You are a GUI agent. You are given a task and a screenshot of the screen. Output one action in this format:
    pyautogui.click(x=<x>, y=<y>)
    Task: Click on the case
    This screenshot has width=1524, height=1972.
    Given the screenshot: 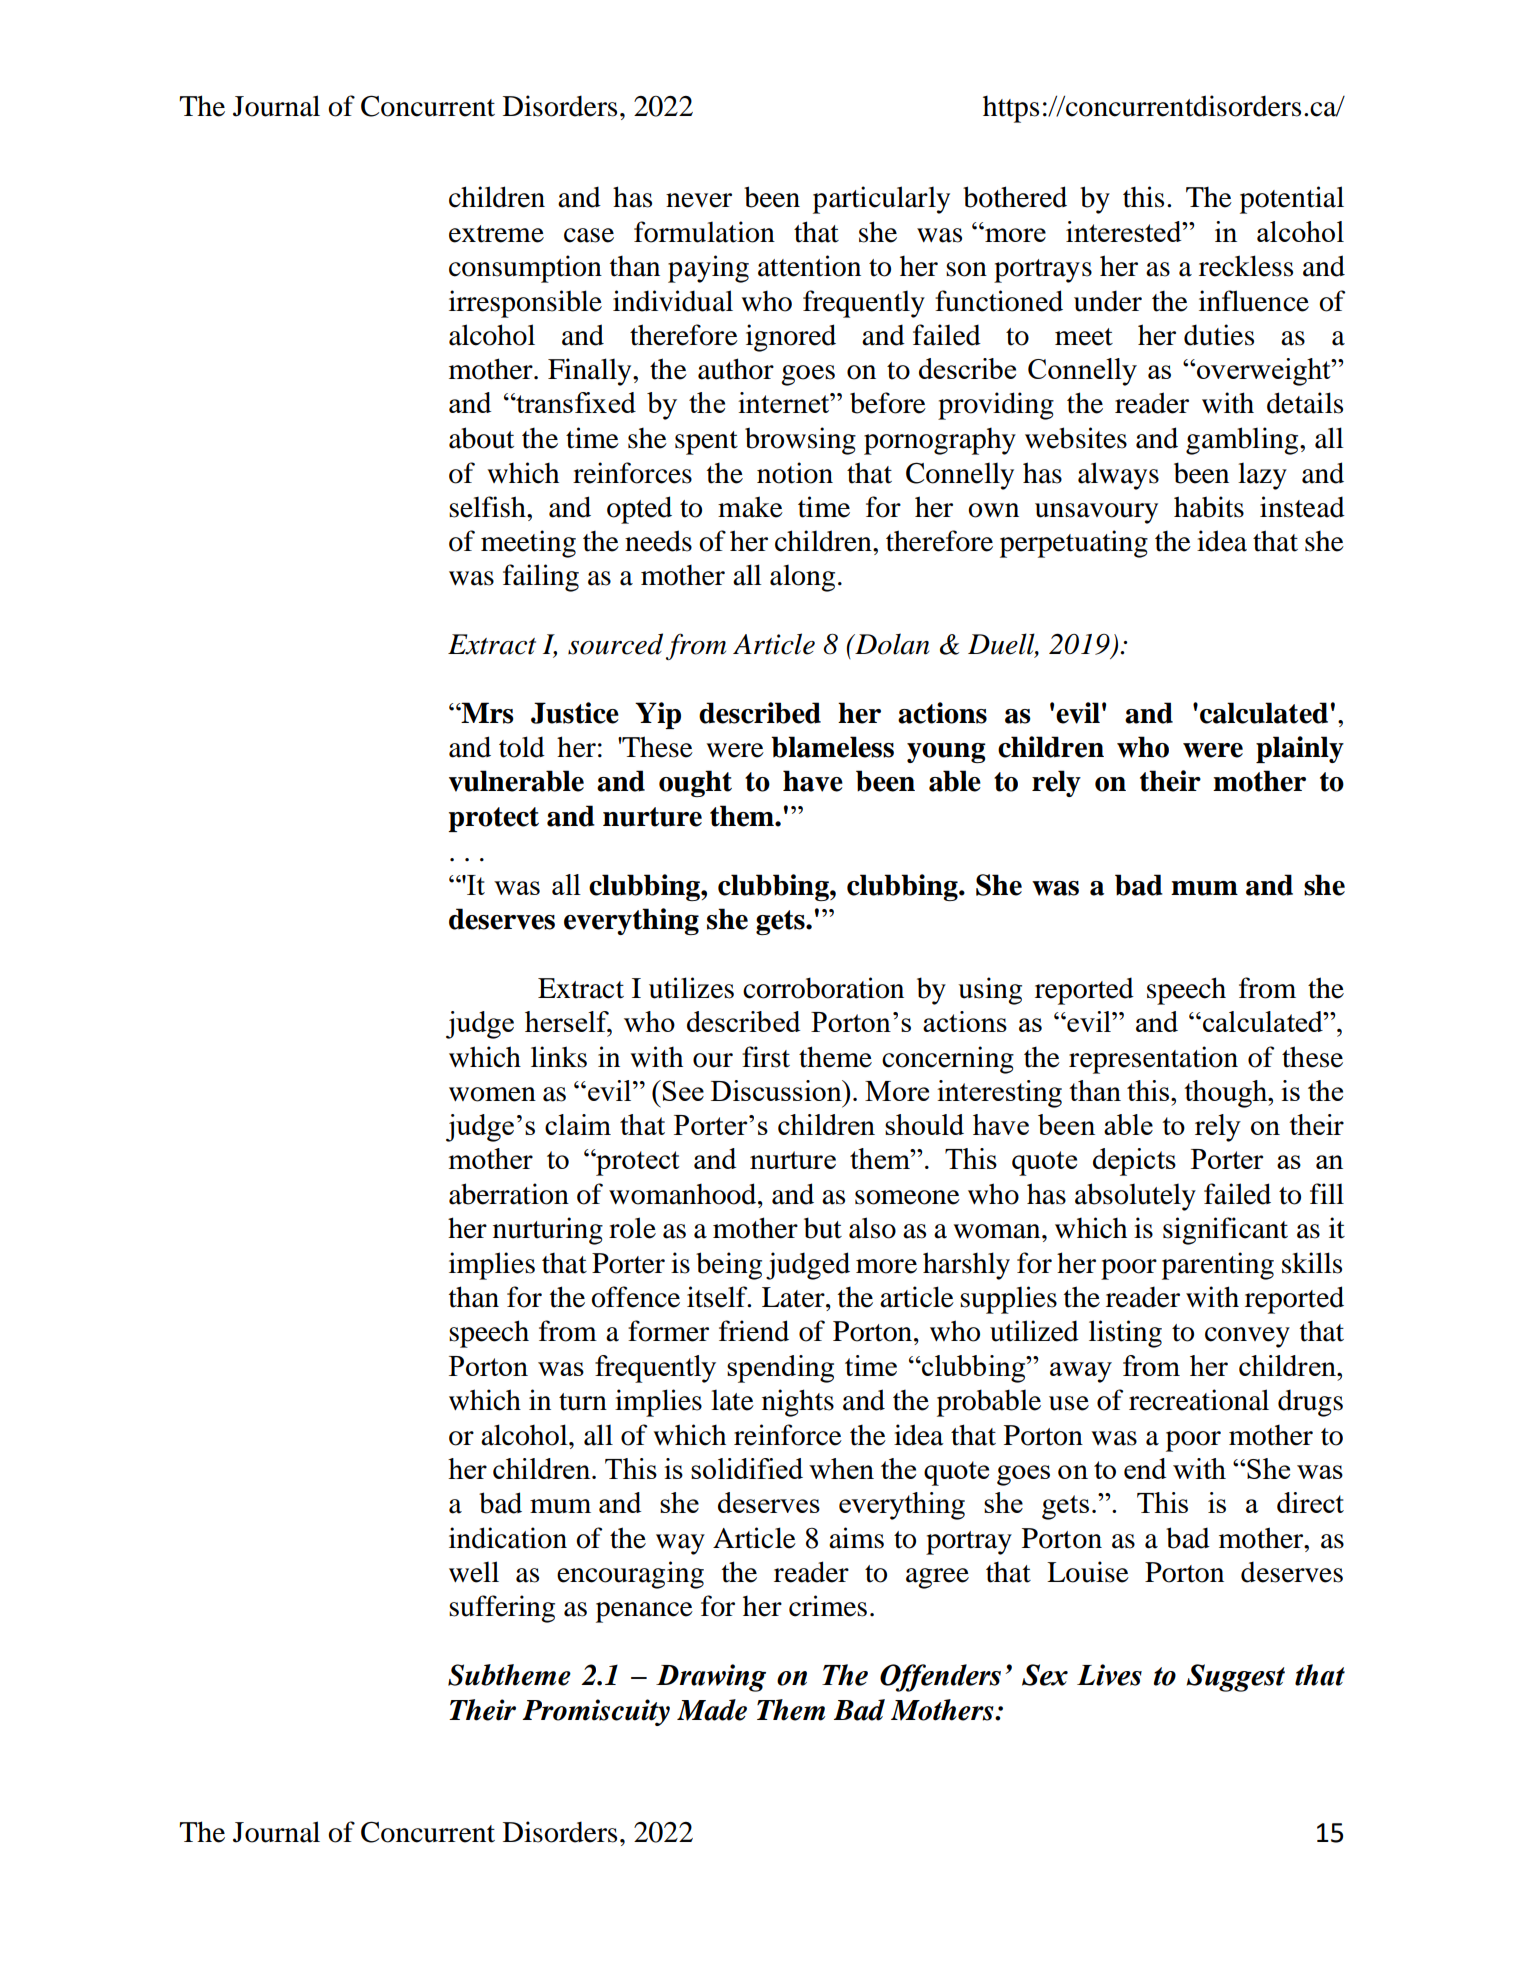 What is the action you would take?
    pyautogui.click(x=589, y=235)
